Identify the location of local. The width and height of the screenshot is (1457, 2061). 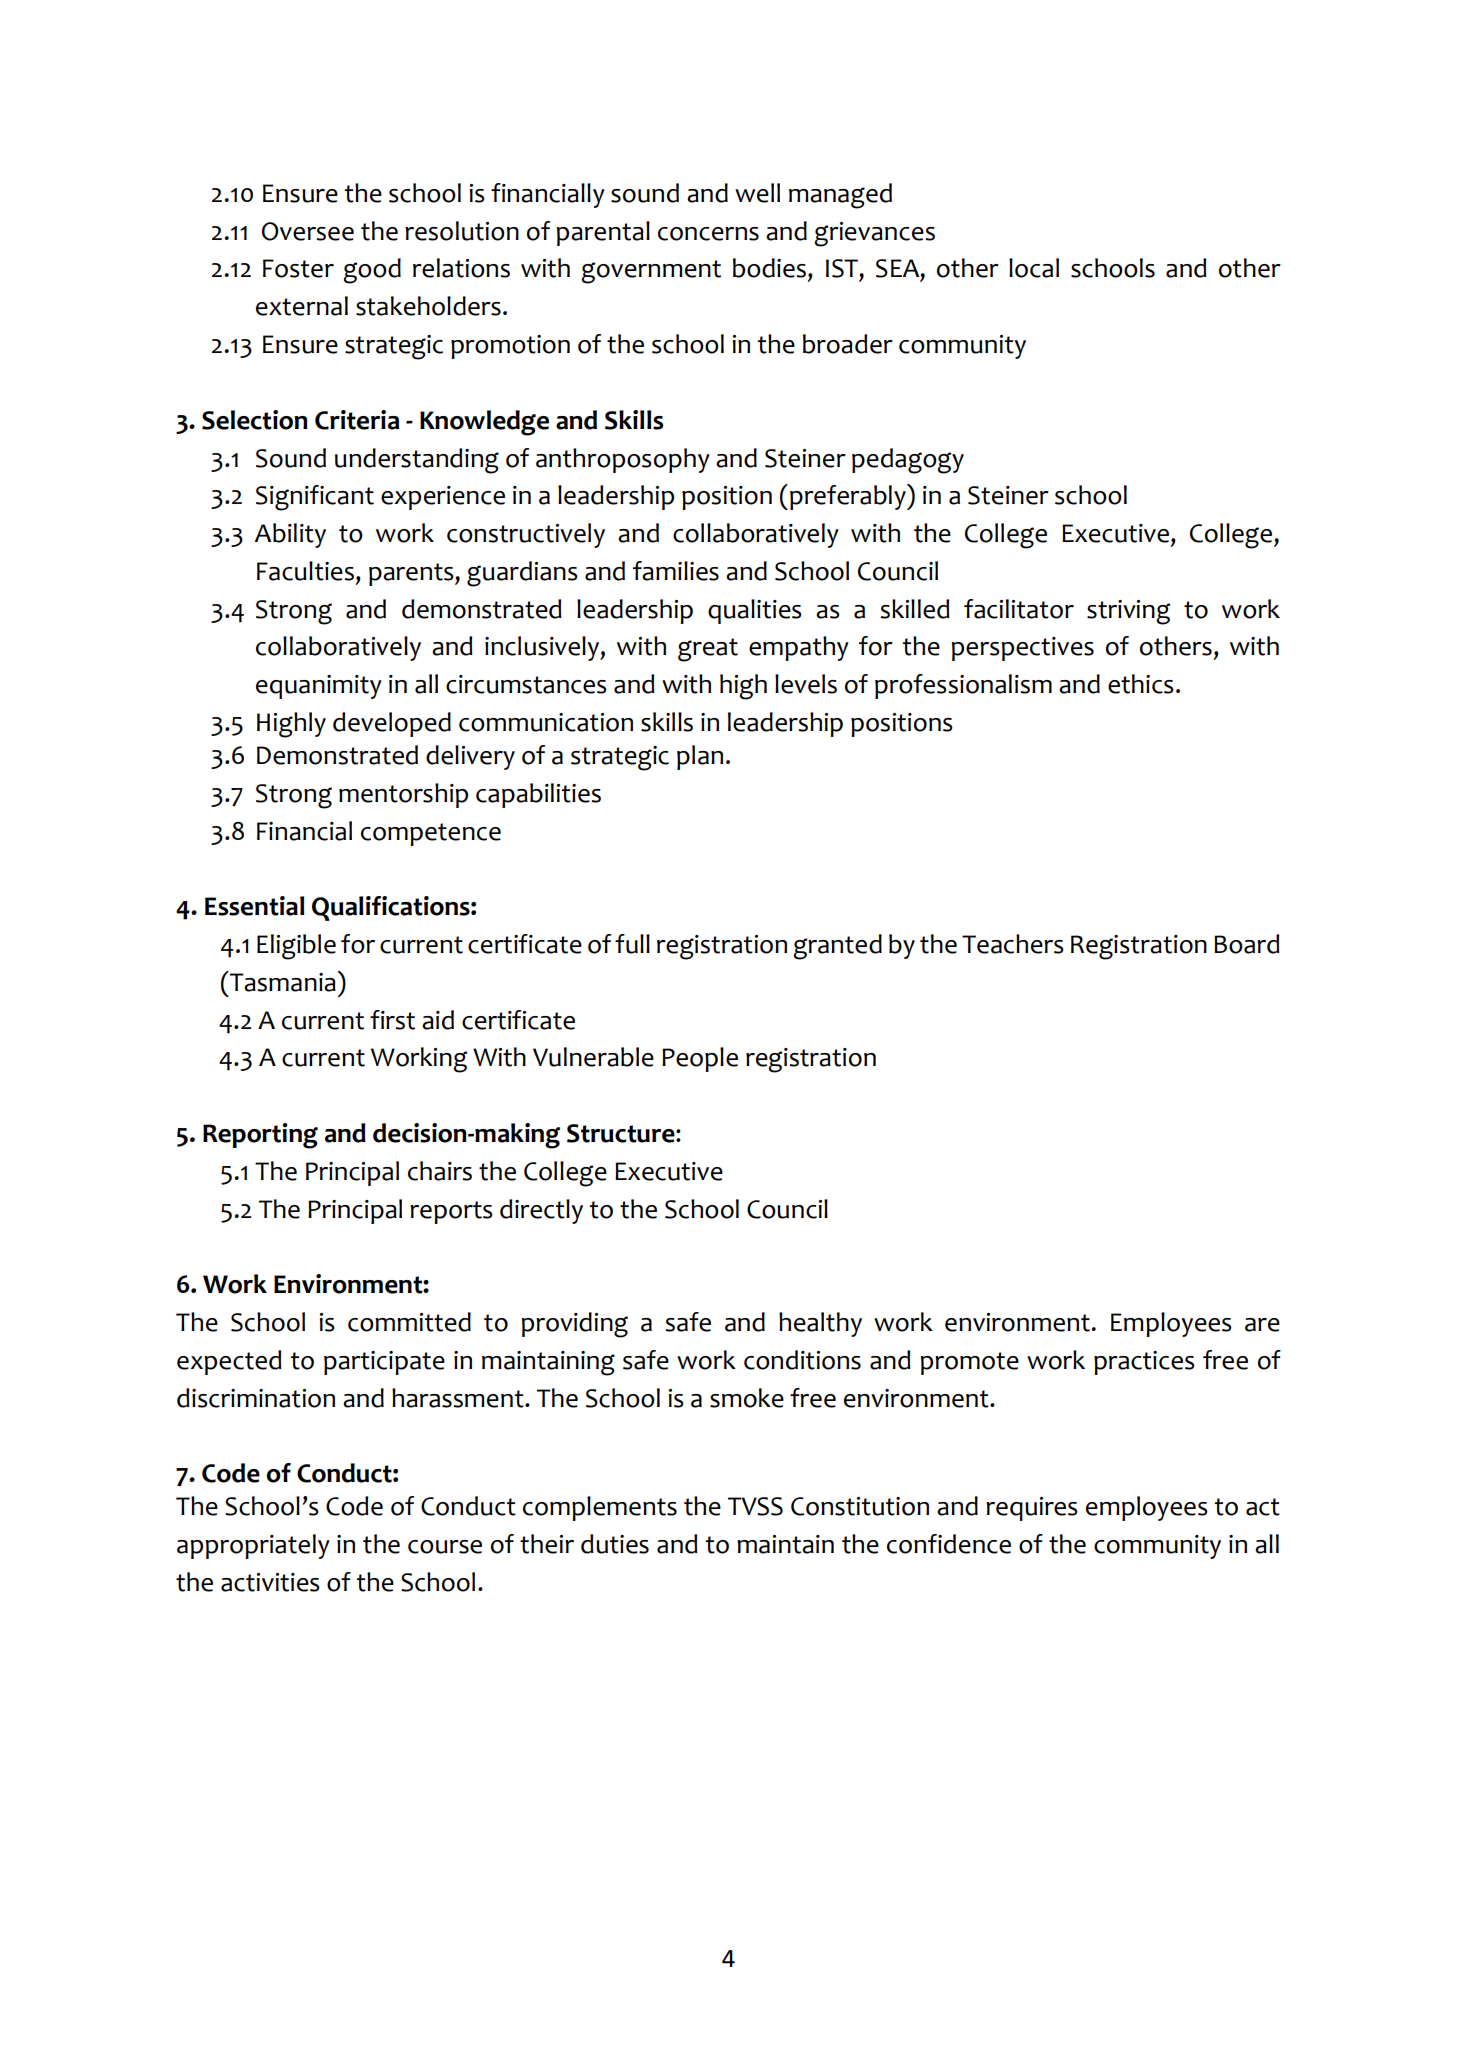
(1034, 268).
